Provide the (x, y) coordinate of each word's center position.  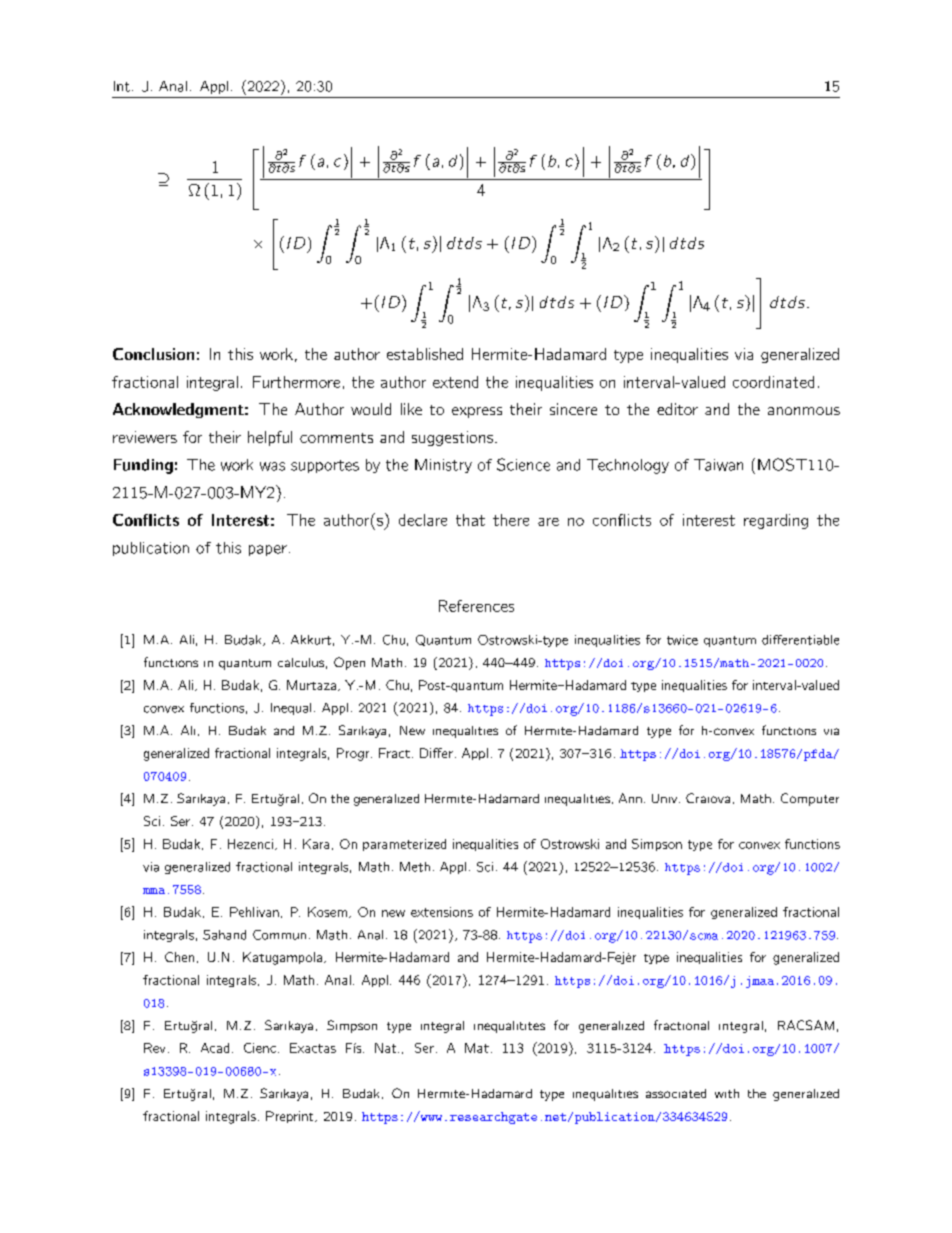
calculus (301, 662)
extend (455, 382)
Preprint (291, 1117)
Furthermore (296, 382)
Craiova (708, 798)
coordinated (773, 382)
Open (349, 663)
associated (676, 1093)
